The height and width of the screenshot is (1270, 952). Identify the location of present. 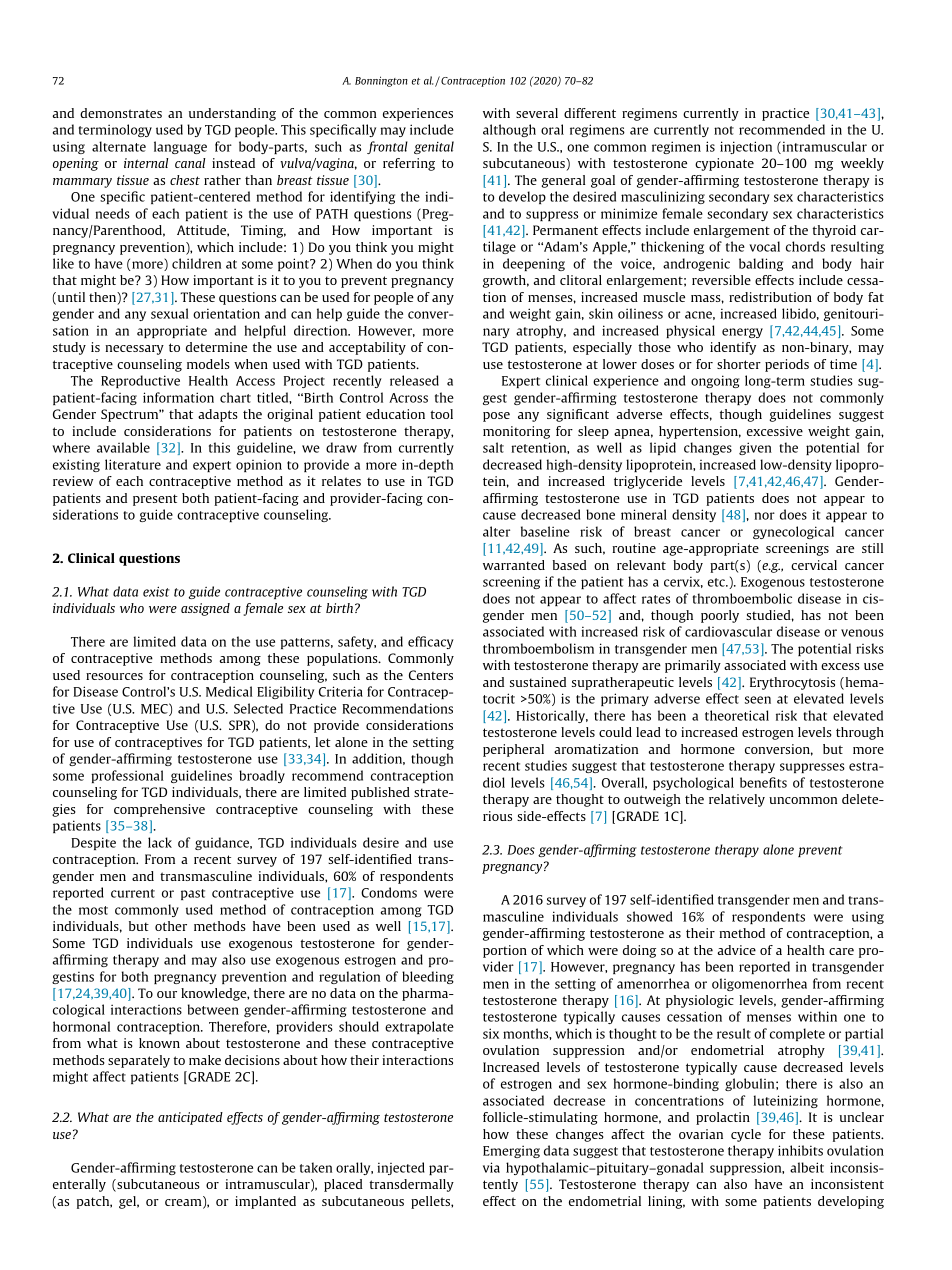
(155, 500).
